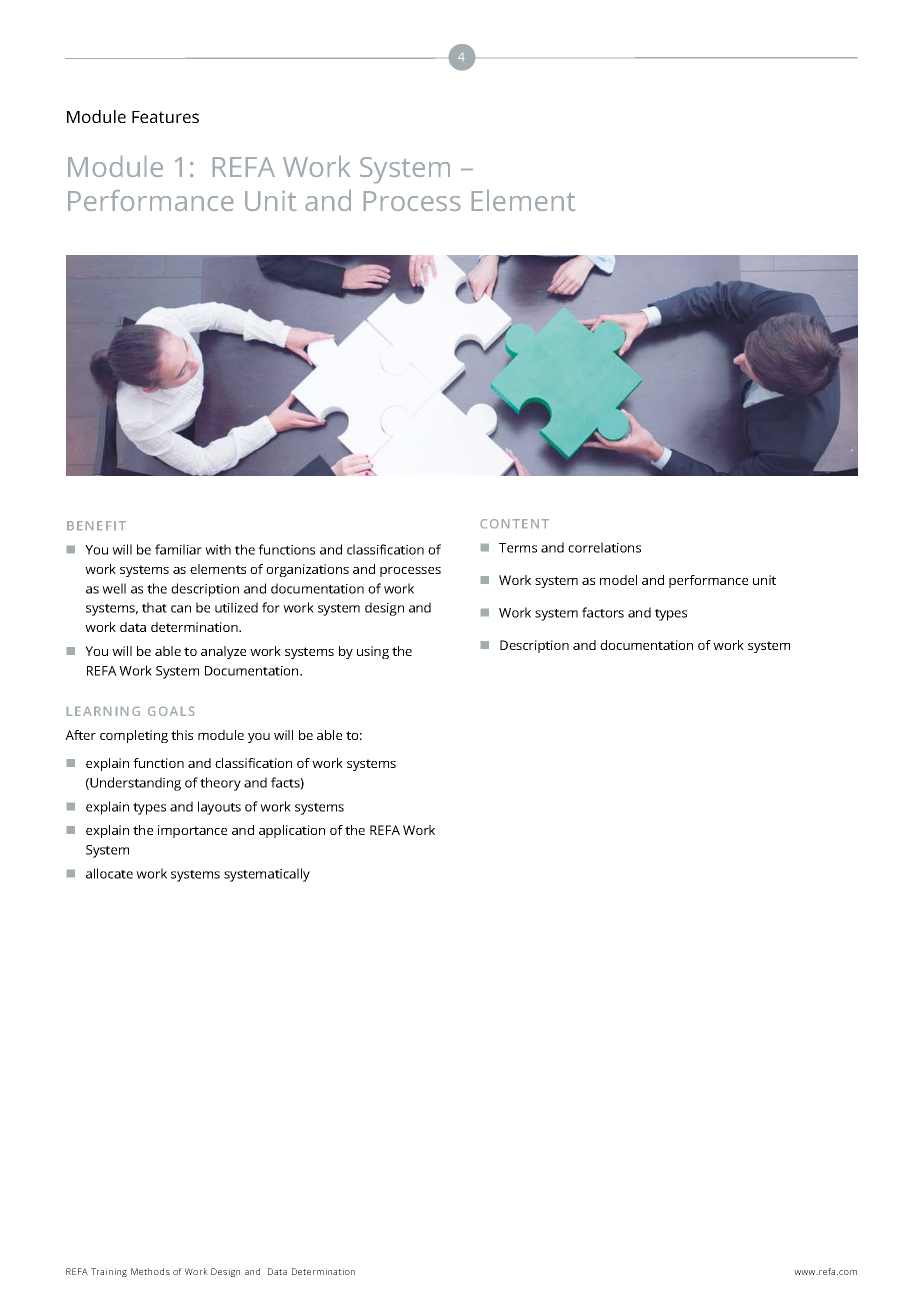 This screenshot has width=924, height=1308. Describe the element at coordinates (165, 117) in the screenshot. I see `Features` at that location.
